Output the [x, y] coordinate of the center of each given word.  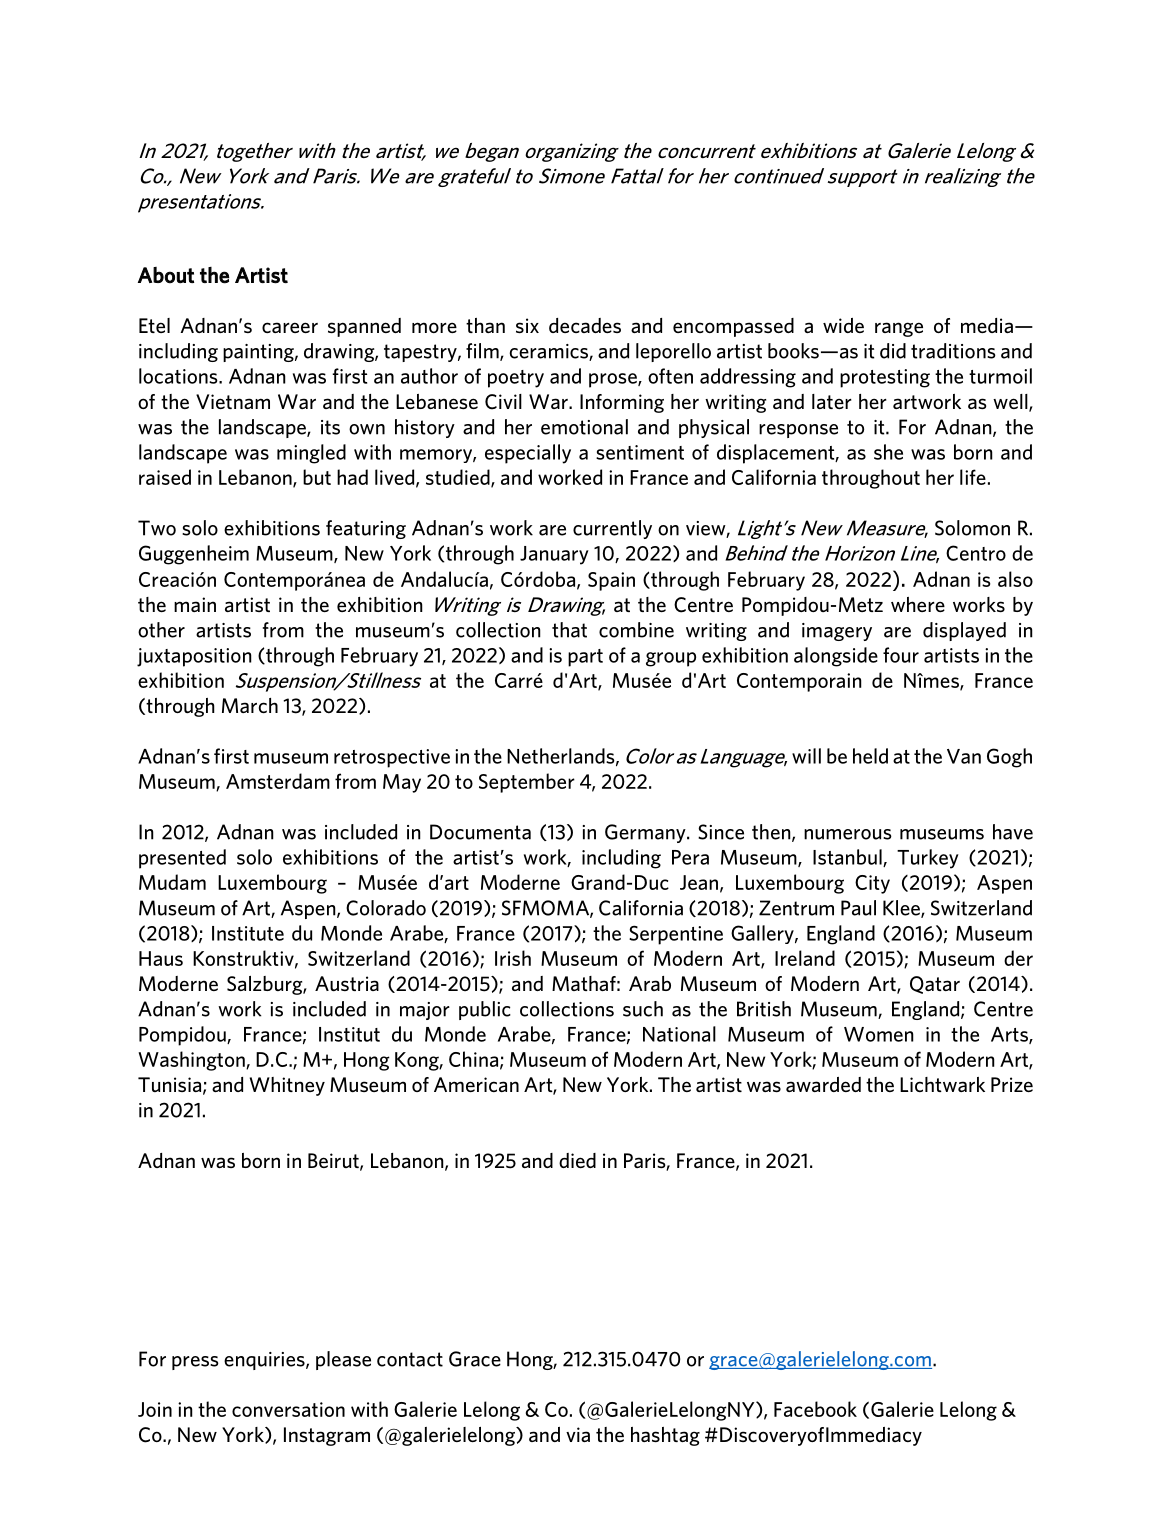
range [899, 329]
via [578, 1434]
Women [879, 1034]
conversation [288, 1409]
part [585, 658]
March [250, 705]
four [901, 655]
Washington [192, 1061]
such [643, 1009]
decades [585, 325]
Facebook [815, 1409]
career [290, 327]
